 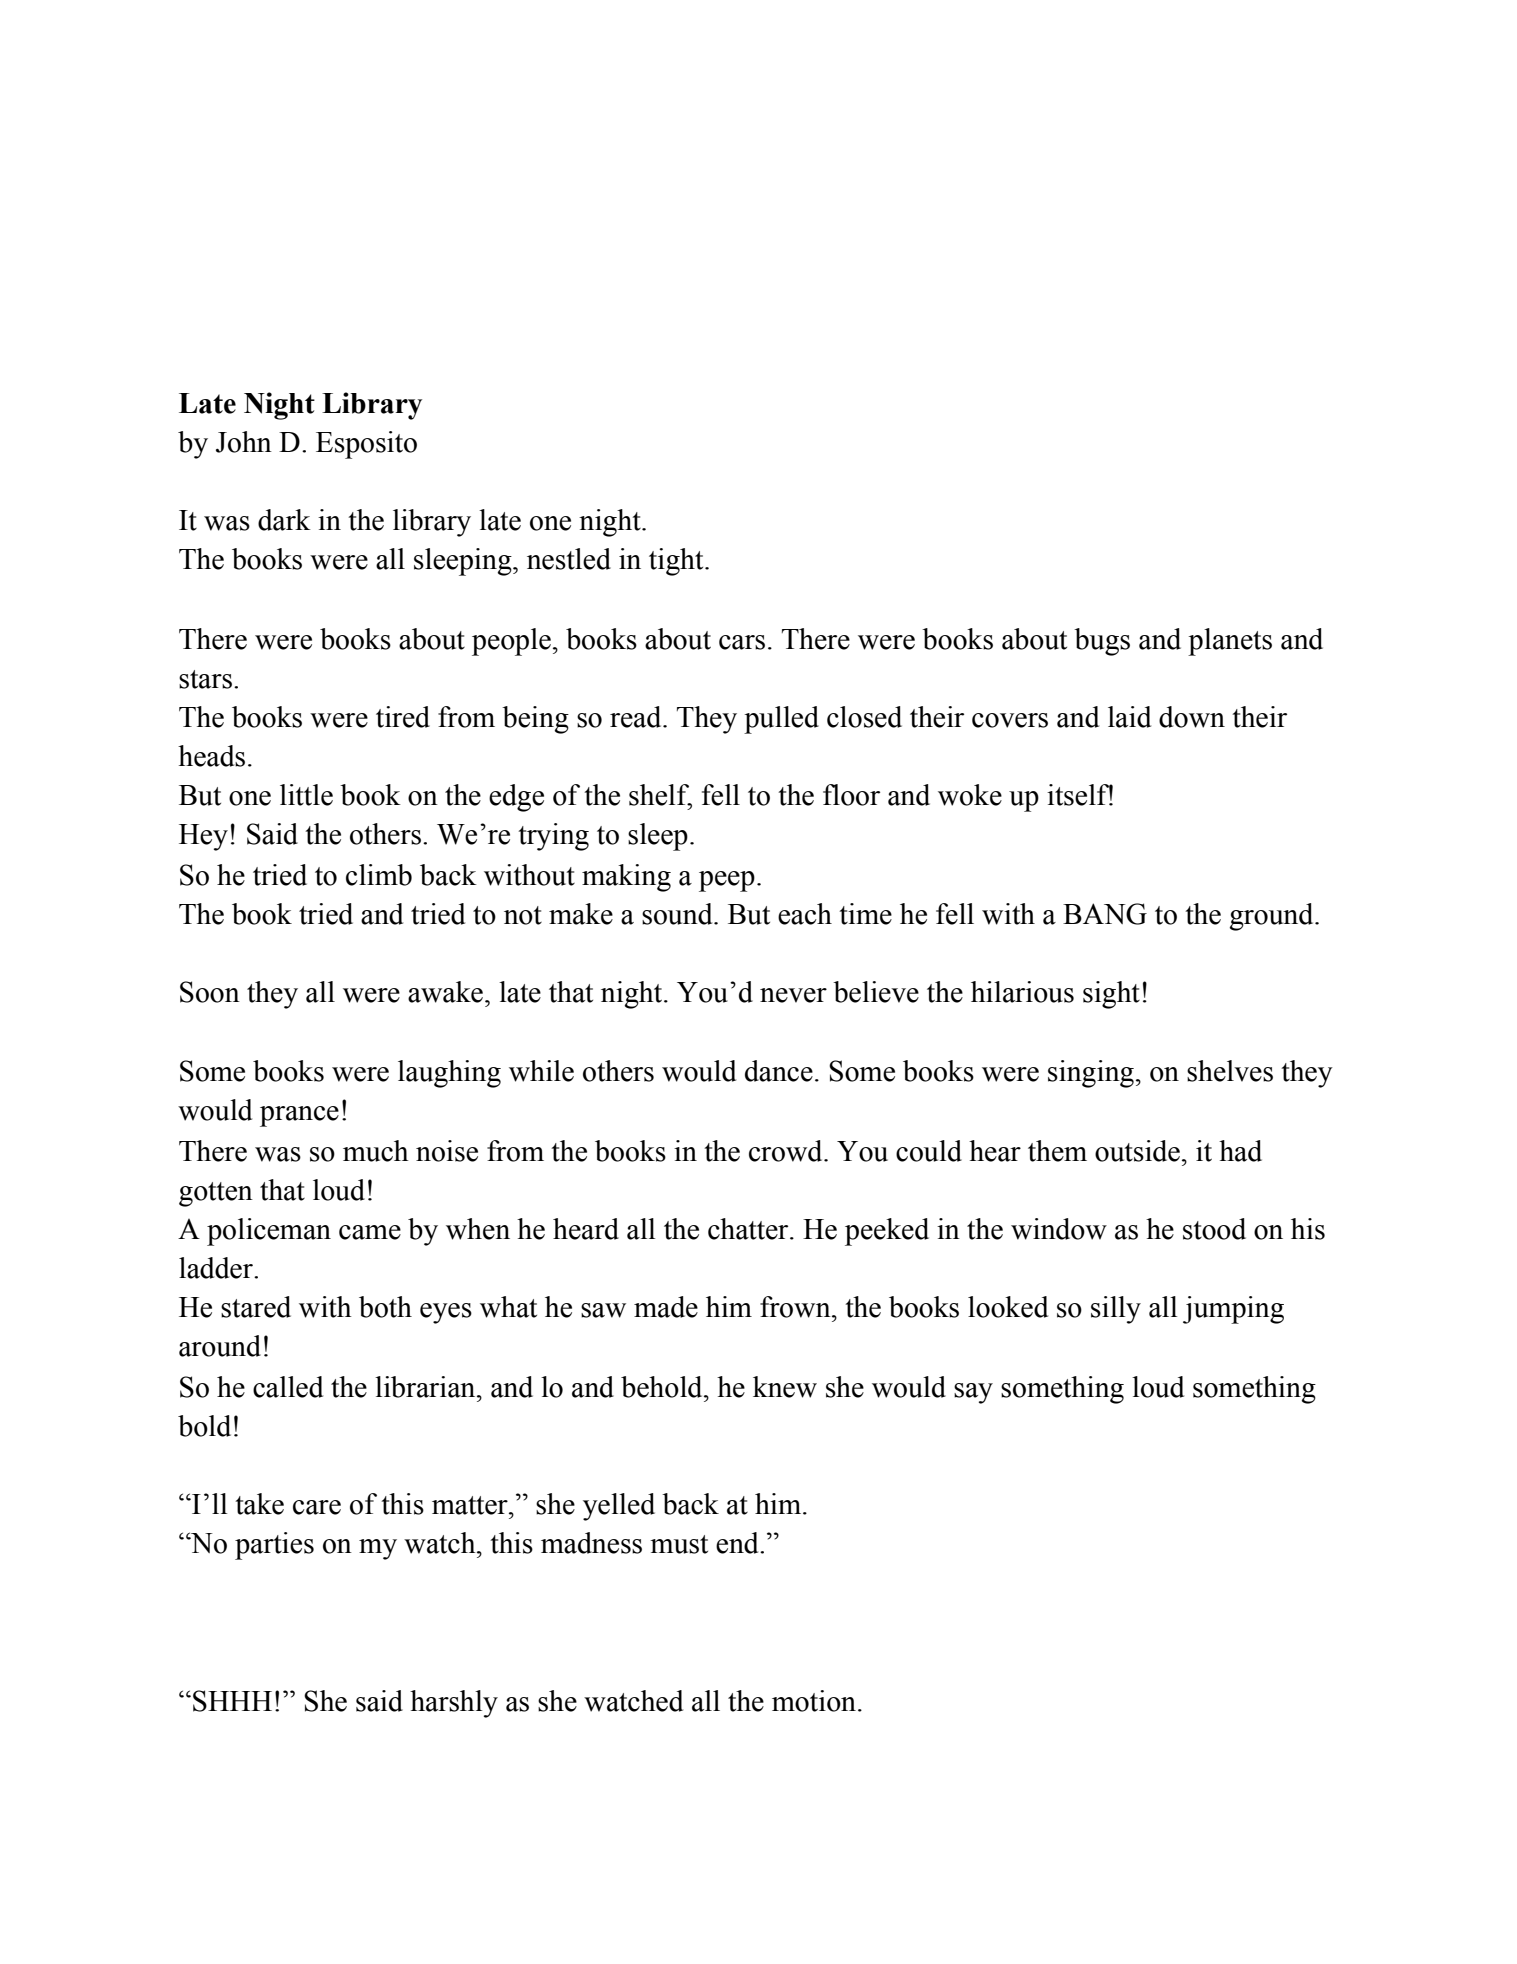 I want to click on SHHH, so click(x=232, y=1701).
